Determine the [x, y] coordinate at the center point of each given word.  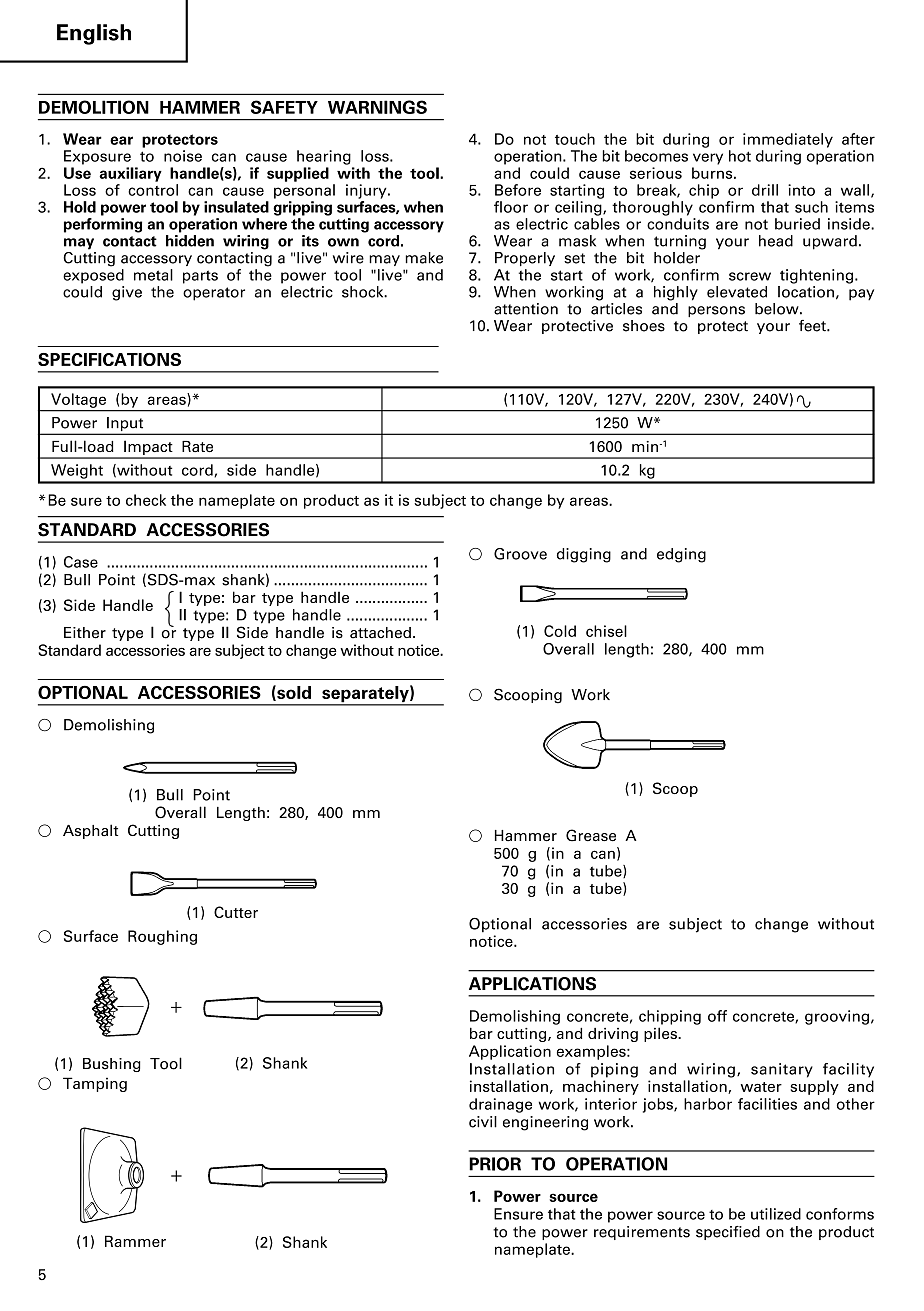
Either [85, 633]
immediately [788, 140]
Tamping [95, 1084]
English [94, 34]
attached [380, 633]
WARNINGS [377, 107]
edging [681, 555]
